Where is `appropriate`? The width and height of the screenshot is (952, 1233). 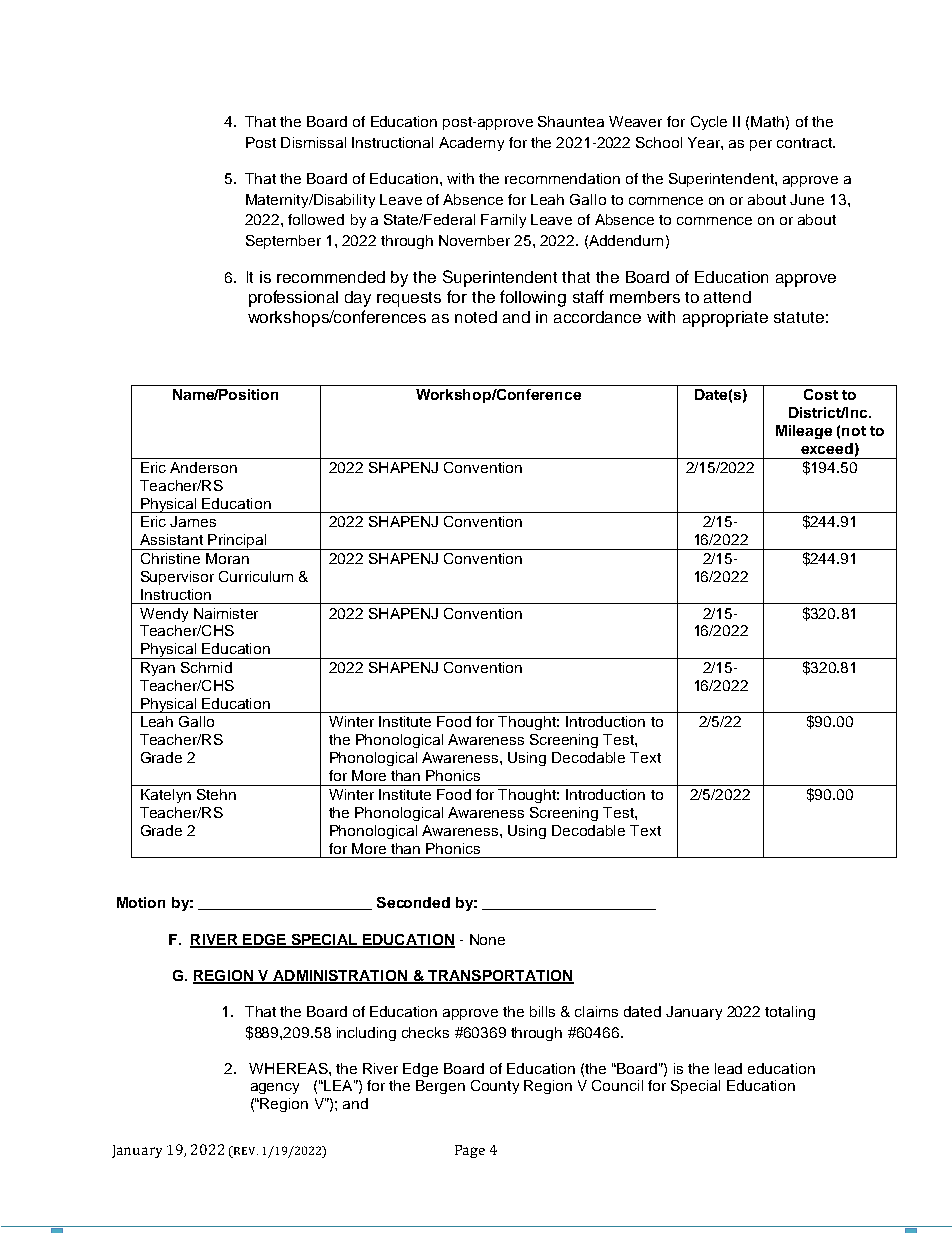 appropriate is located at coordinates (725, 319).
